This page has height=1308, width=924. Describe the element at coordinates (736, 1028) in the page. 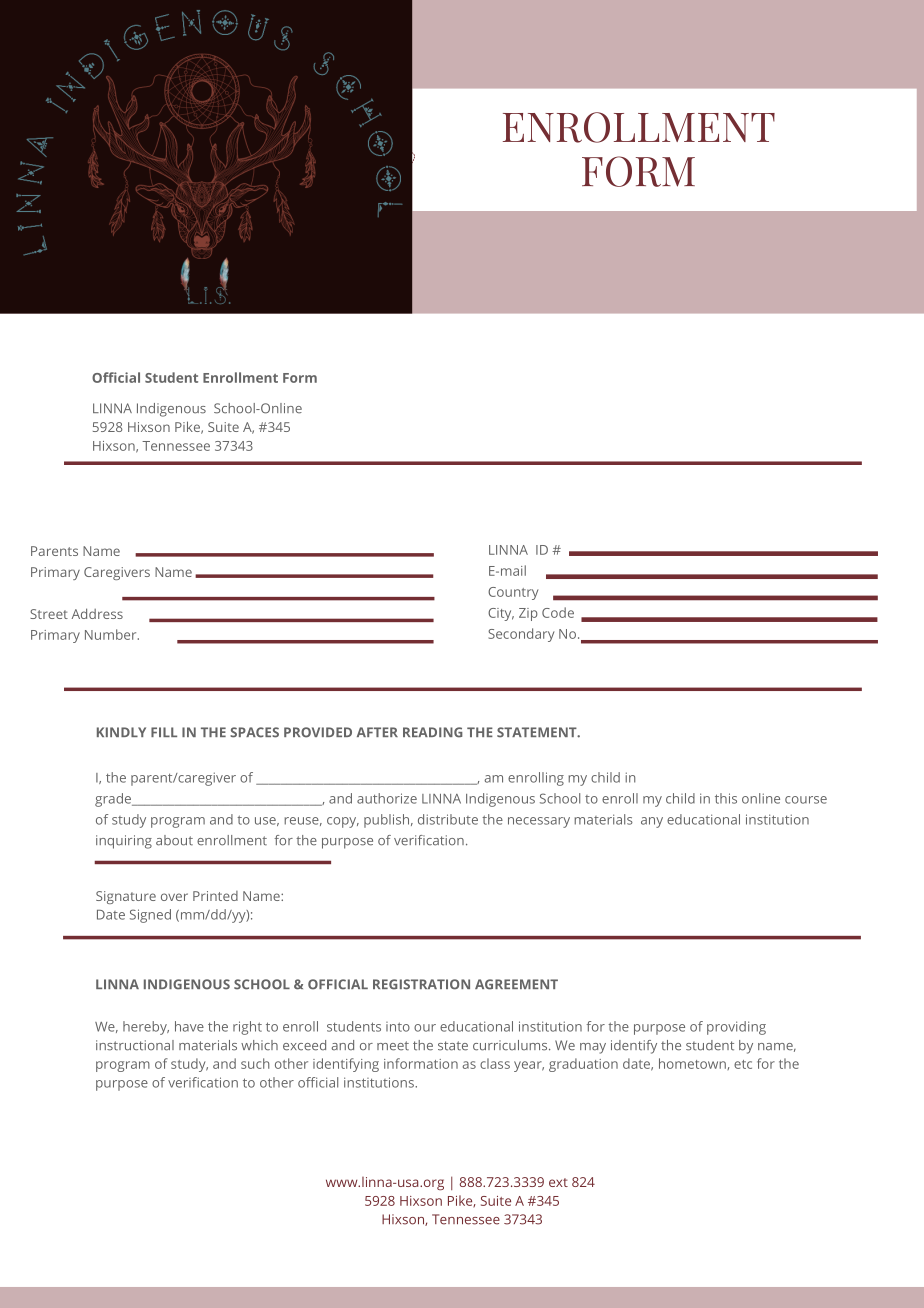

I see `providing` at that location.
